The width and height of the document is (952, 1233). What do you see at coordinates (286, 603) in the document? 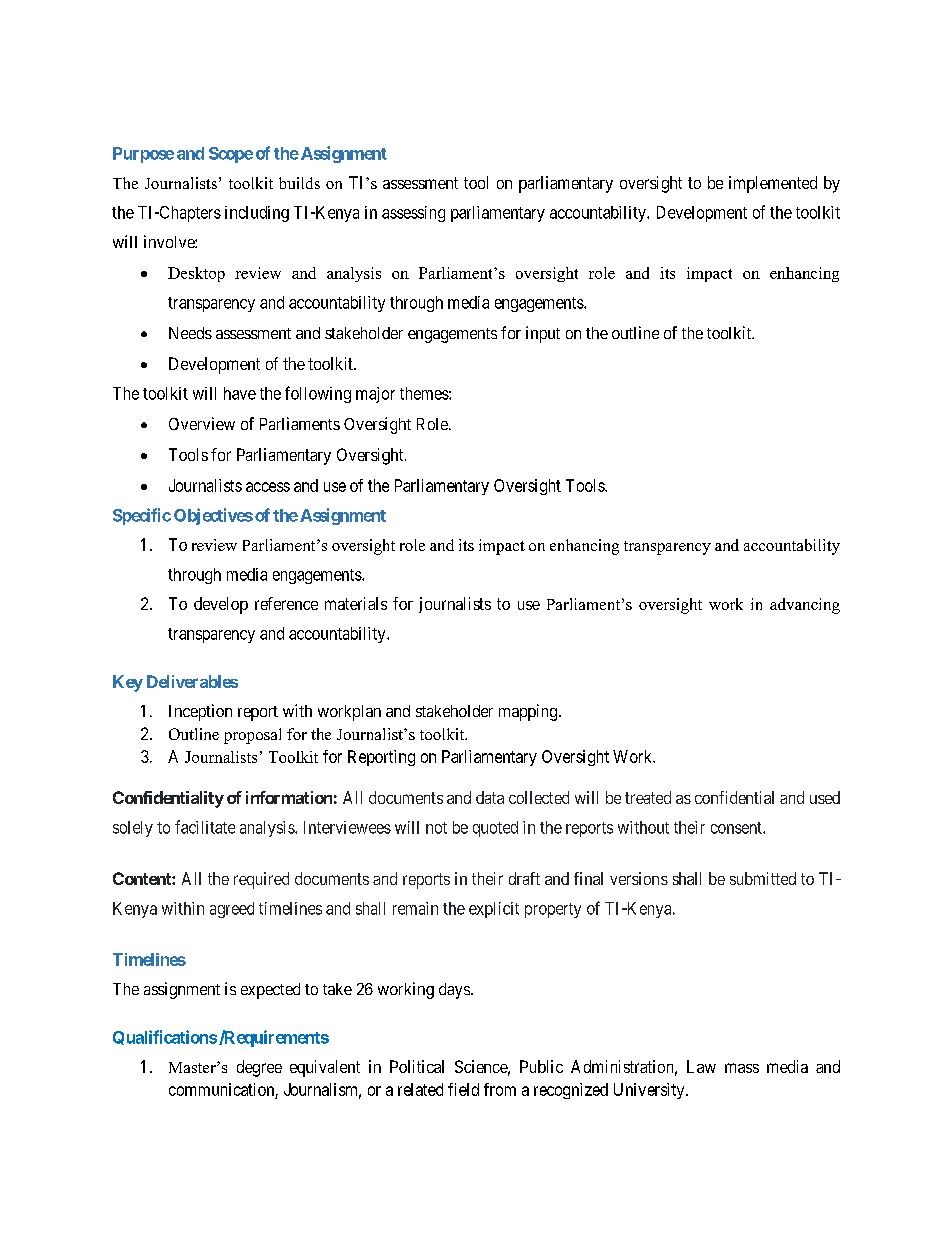
I see `reference` at bounding box center [286, 603].
